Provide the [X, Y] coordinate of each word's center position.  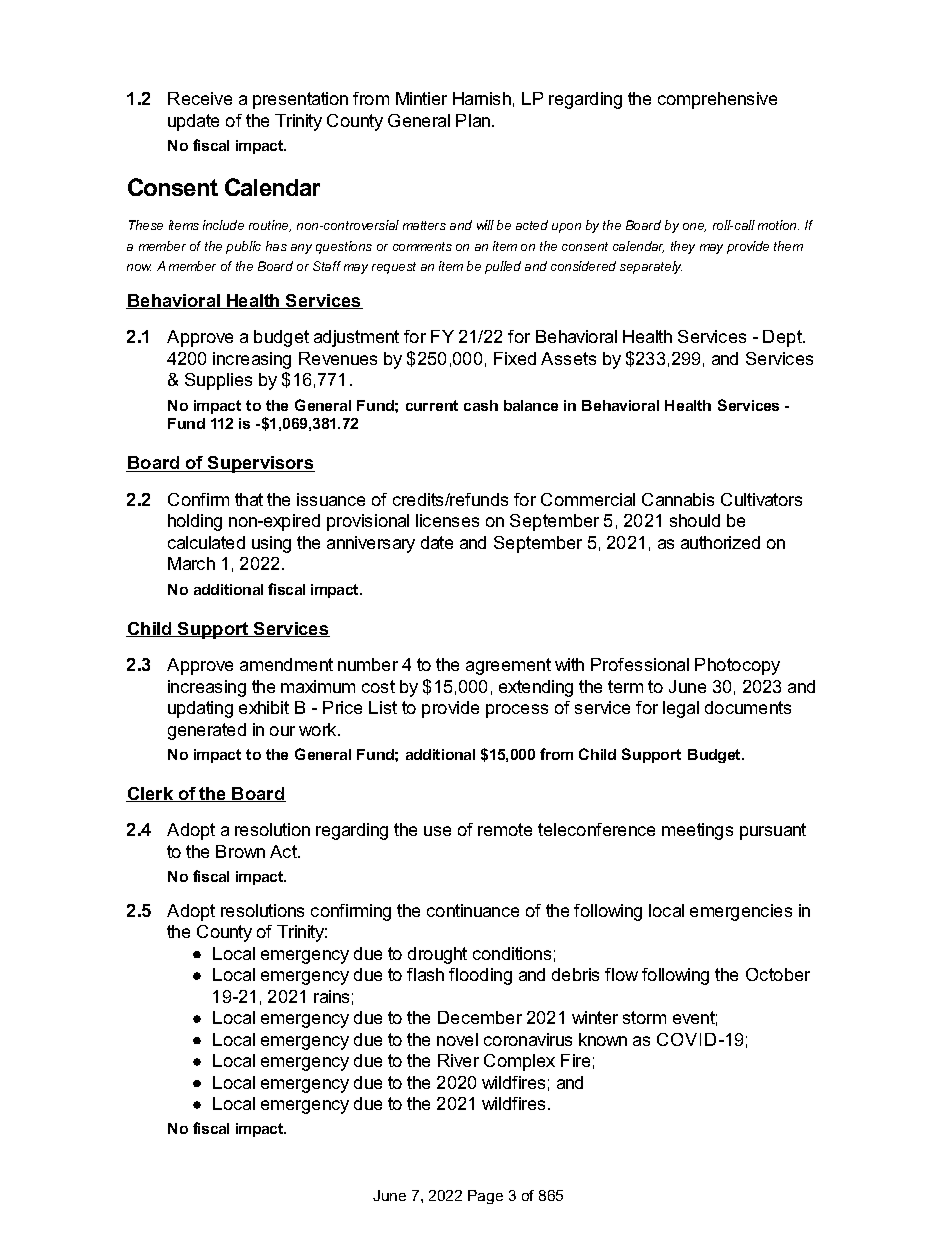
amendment [286, 664]
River [458, 1060]
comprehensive [717, 100]
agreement [508, 666]
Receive [200, 98]
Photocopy [737, 666]
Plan [474, 120]
